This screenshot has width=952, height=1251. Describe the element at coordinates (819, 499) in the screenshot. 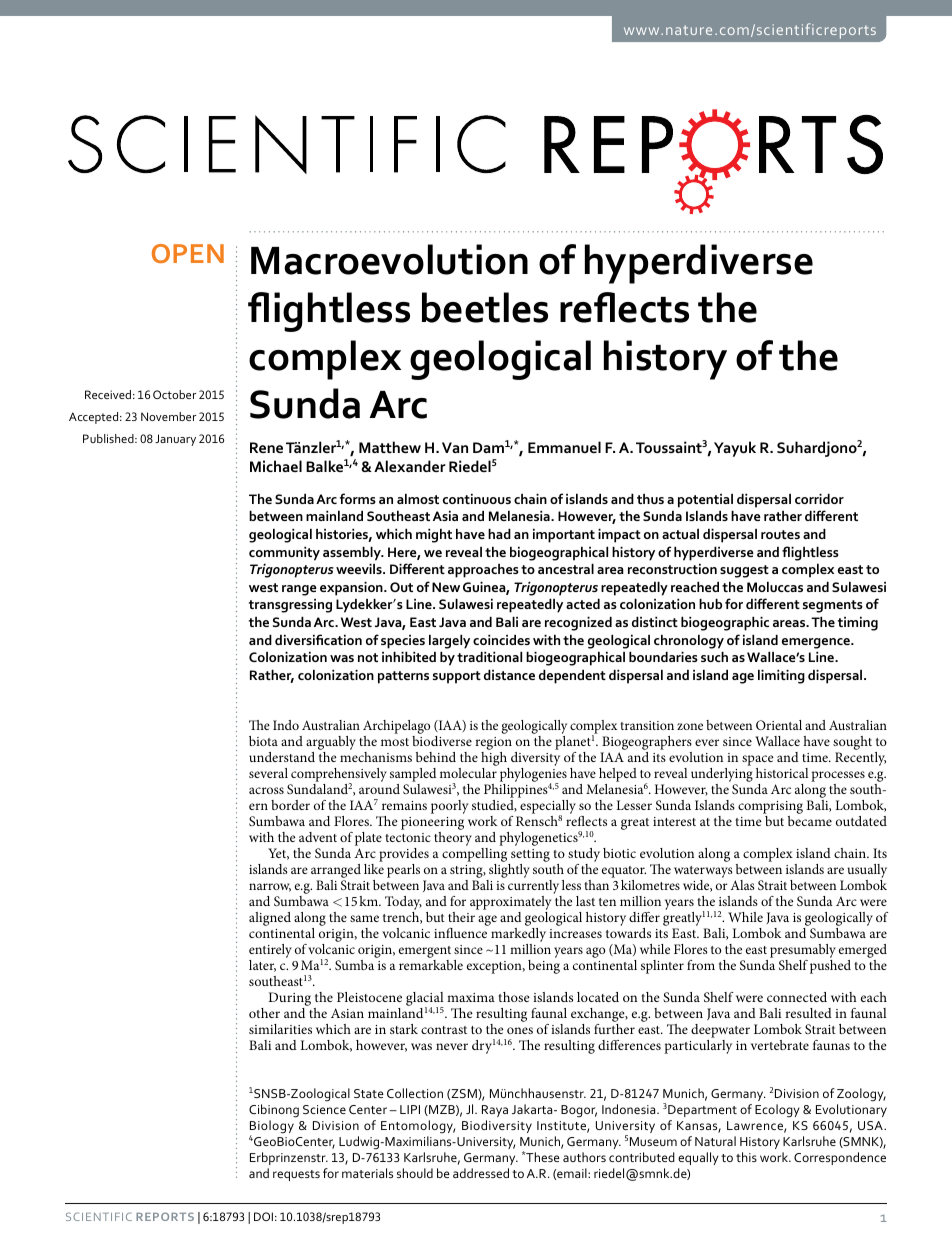

I see `corridor` at that location.
